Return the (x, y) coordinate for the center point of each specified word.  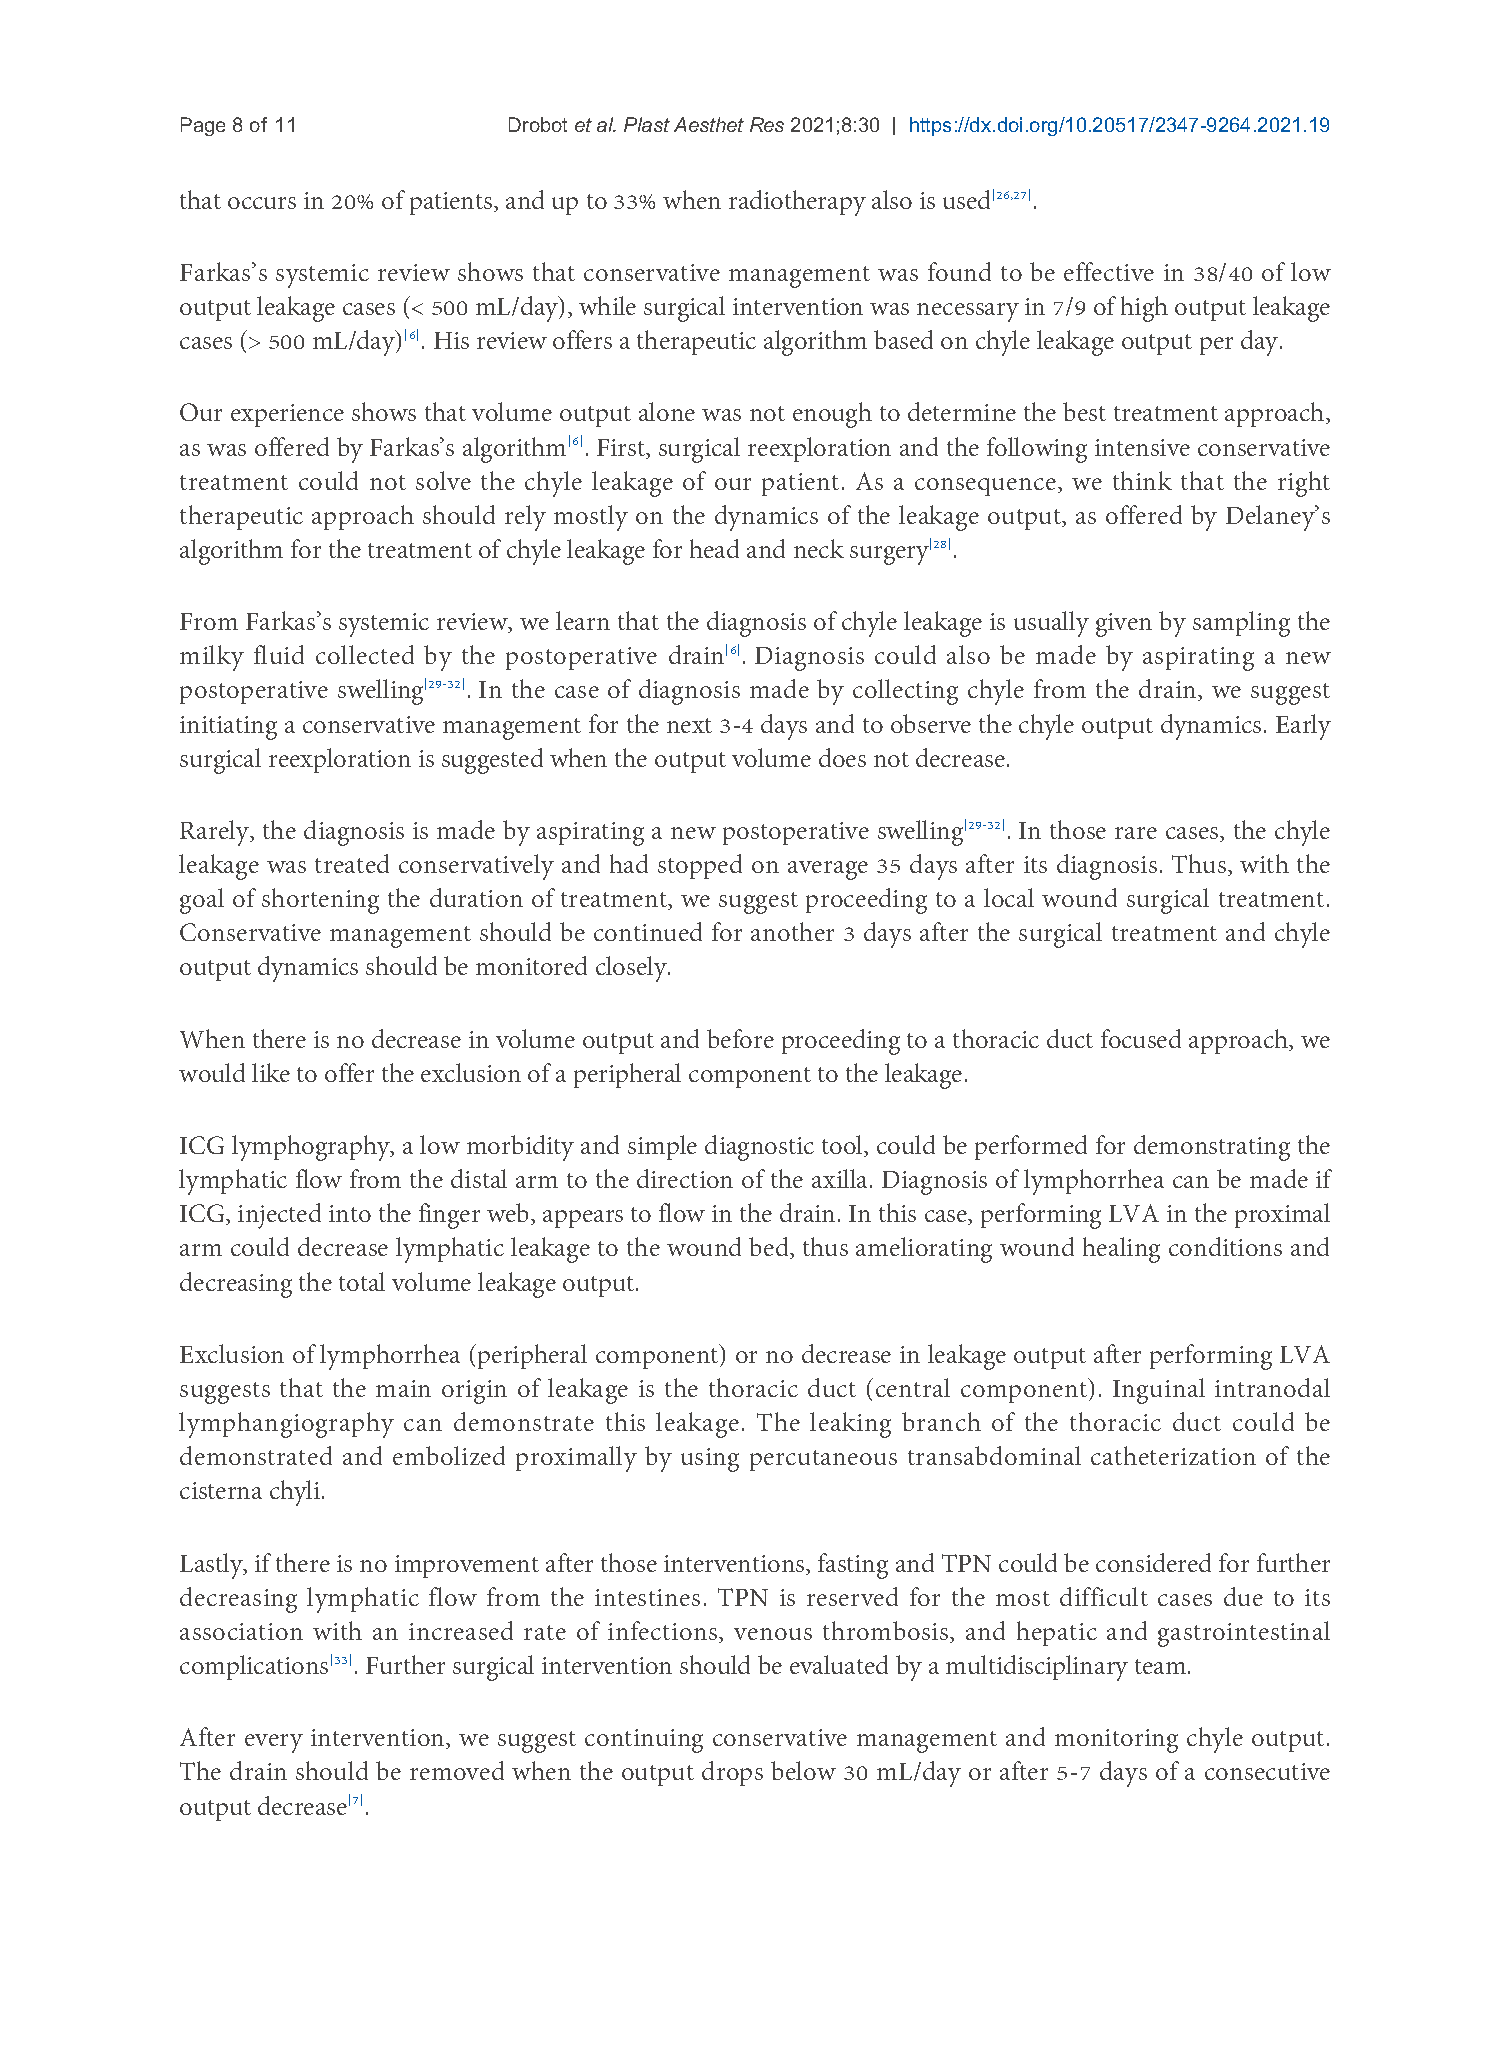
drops (732, 1773)
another (792, 931)
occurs (262, 203)
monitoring (1116, 1741)
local (1009, 897)
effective (1109, 271)
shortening (320, 901)
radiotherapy (797, 203)
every (274, 1743)
